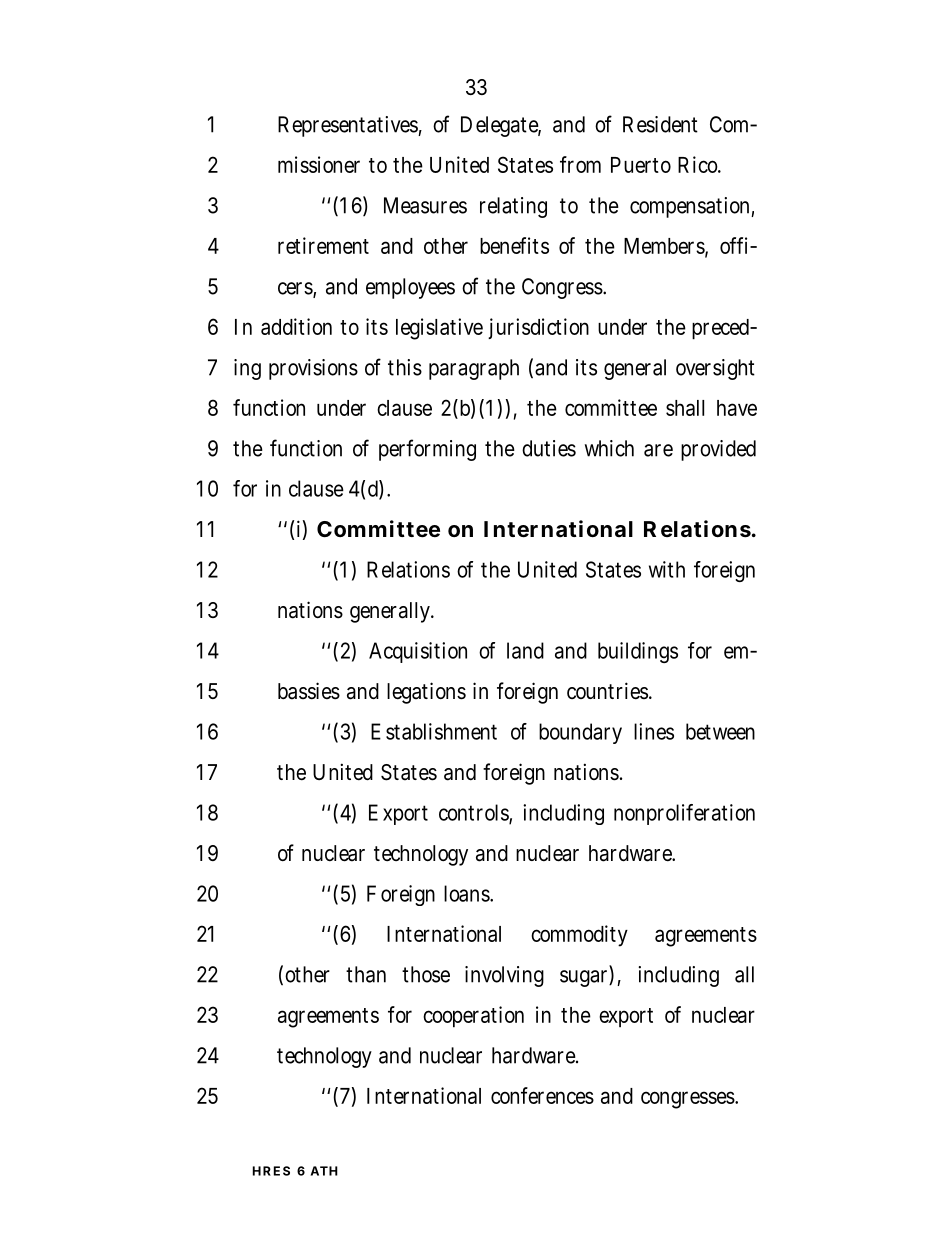 The image size is (952, 1233). What do you see at coordinates (468, 893) in the screenshot?
I see `loans` at bounding box center [468, 893].
